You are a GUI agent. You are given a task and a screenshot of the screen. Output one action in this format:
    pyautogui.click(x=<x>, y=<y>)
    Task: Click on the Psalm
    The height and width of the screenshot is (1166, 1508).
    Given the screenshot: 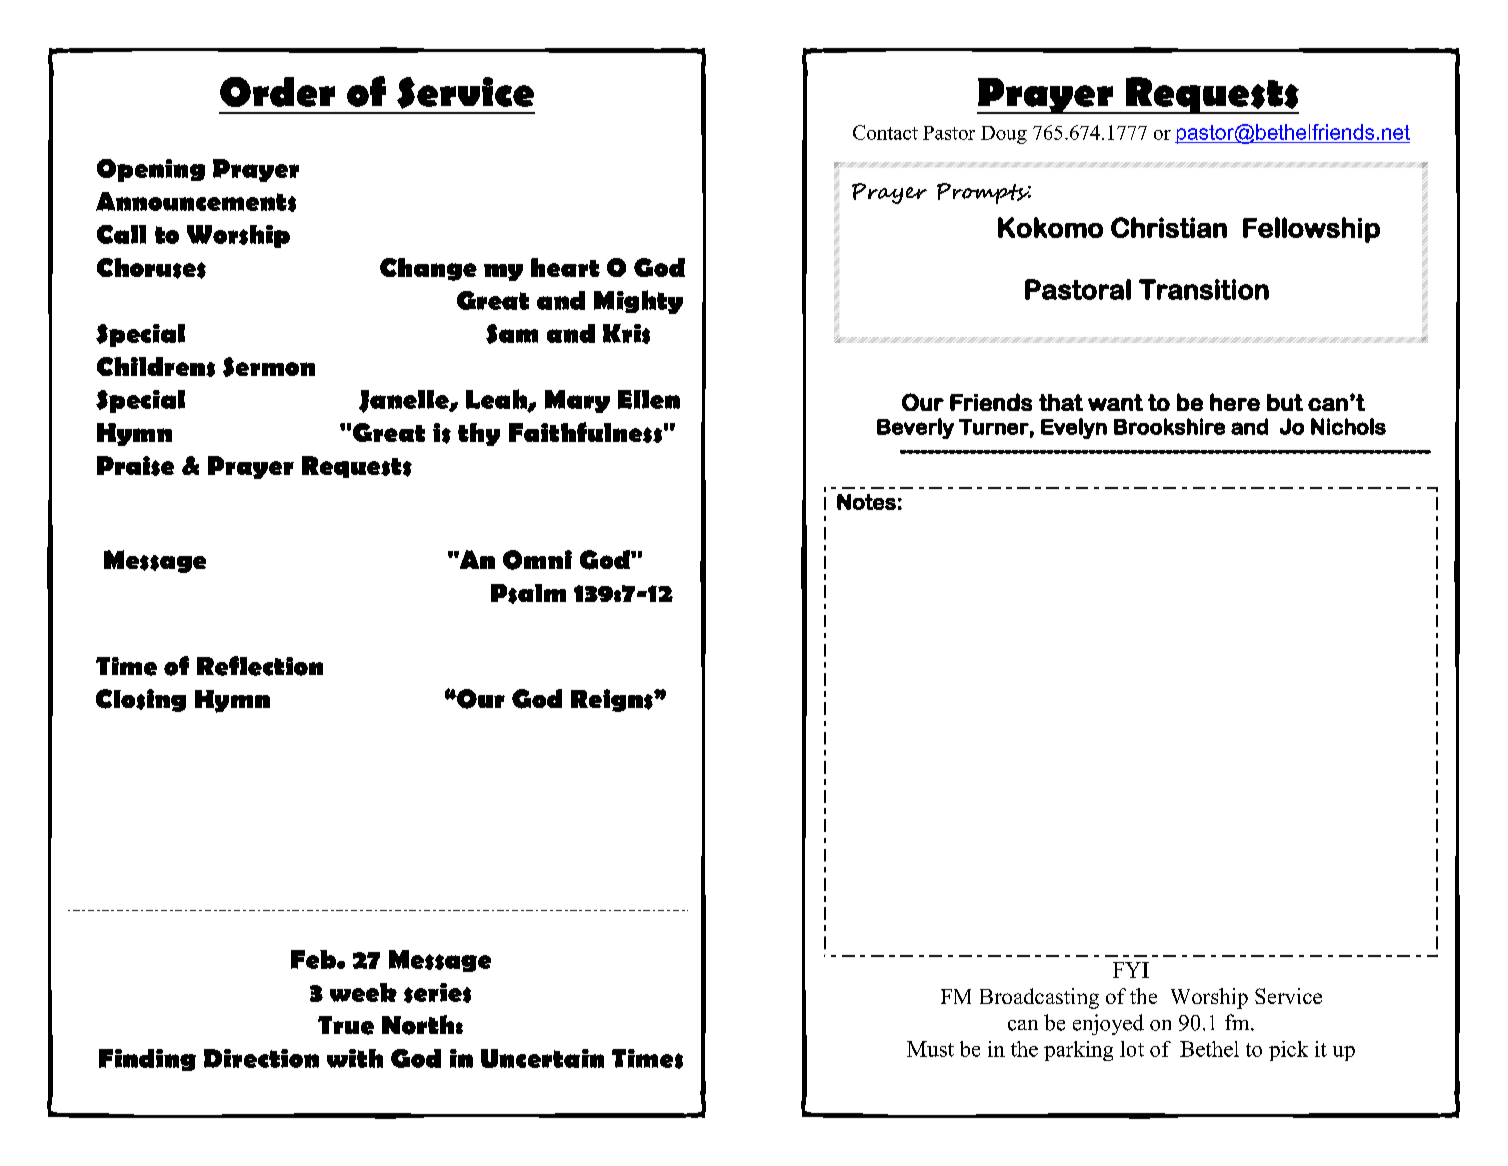 What is the action you would take?
    pyautogui.click(x=528, y=594)
